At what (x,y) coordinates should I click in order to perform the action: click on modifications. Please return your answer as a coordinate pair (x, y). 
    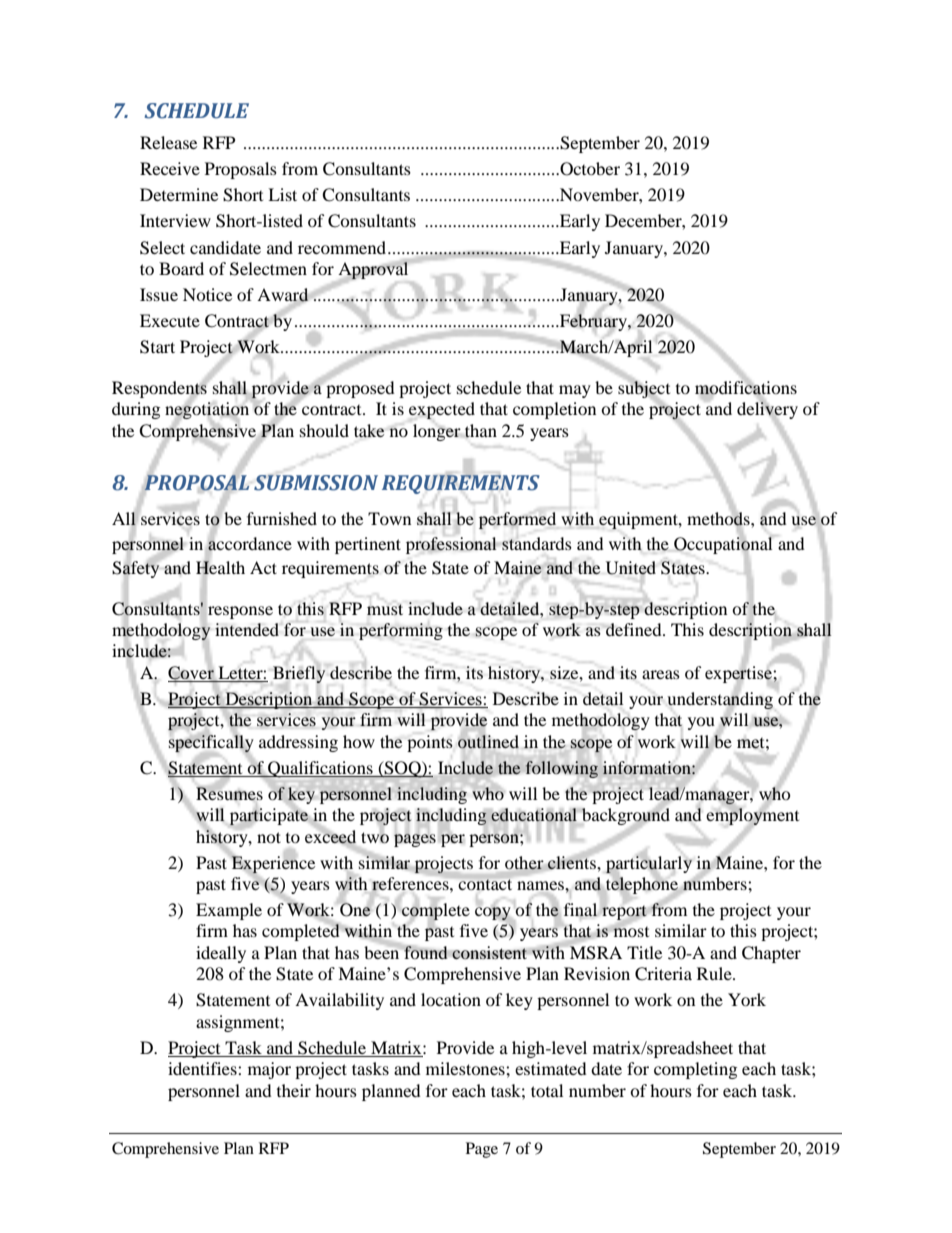
    Looking at the image, I should click on (746, 387).
